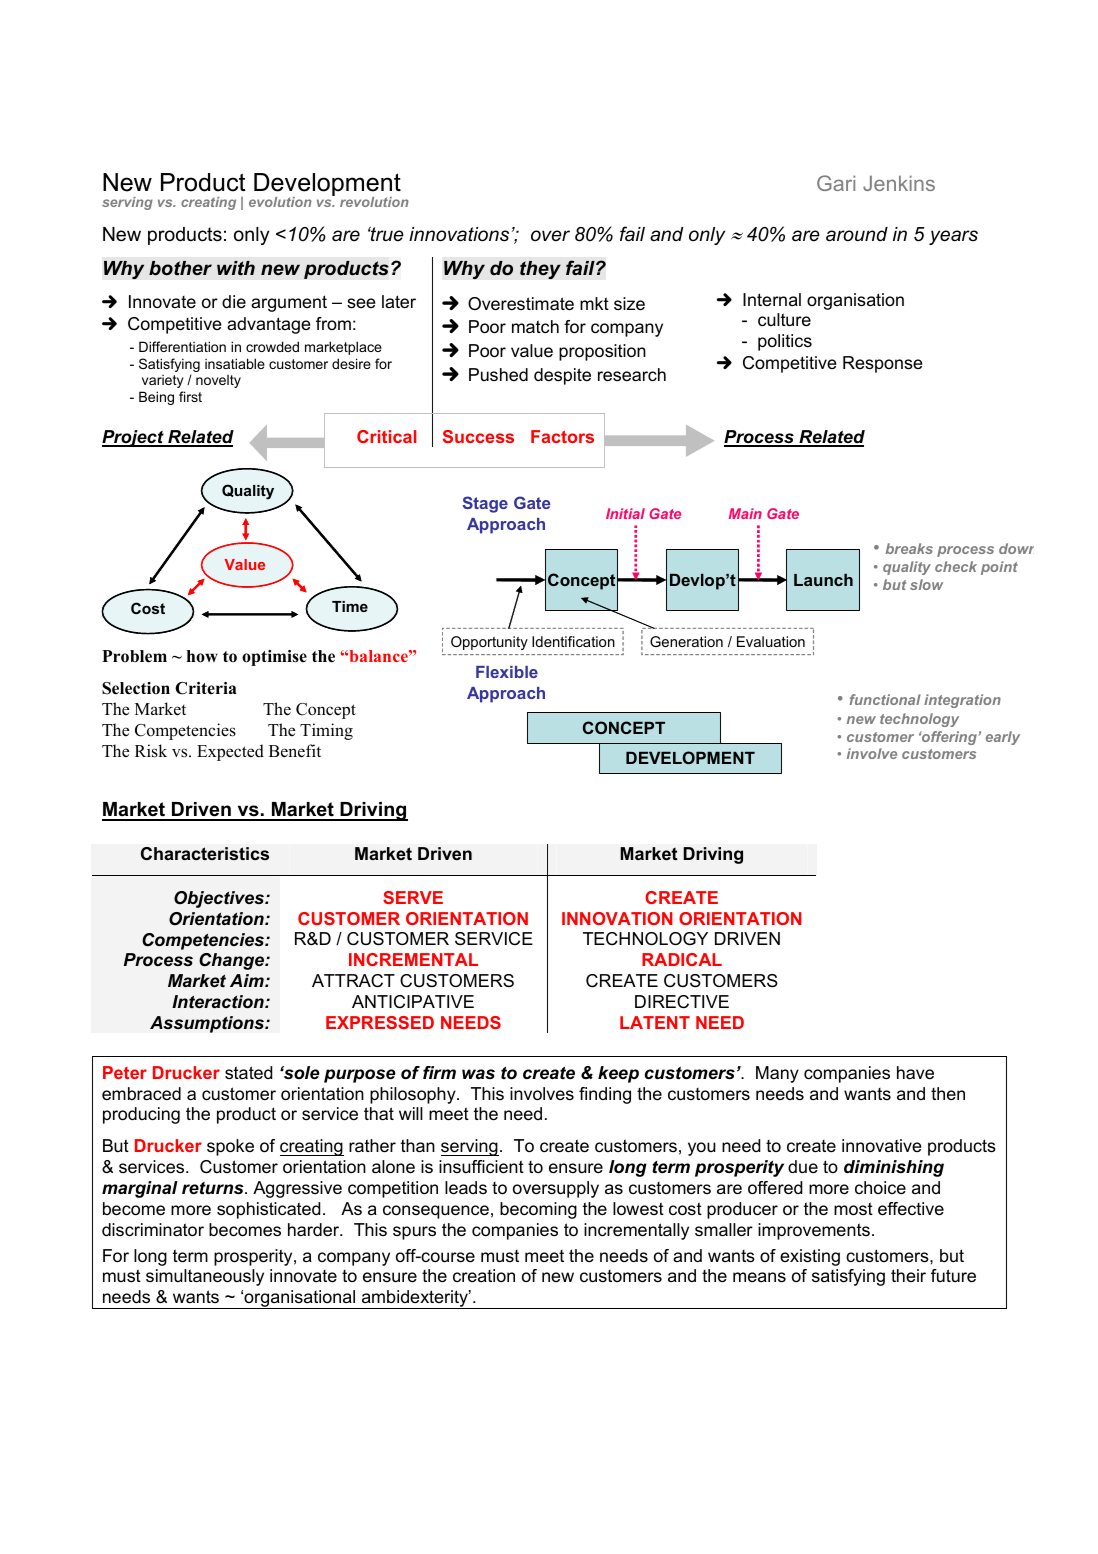  What do you see at coordinates (538, 1210) in the document?
I see `becoming` at bounding box center [538, 1210].
